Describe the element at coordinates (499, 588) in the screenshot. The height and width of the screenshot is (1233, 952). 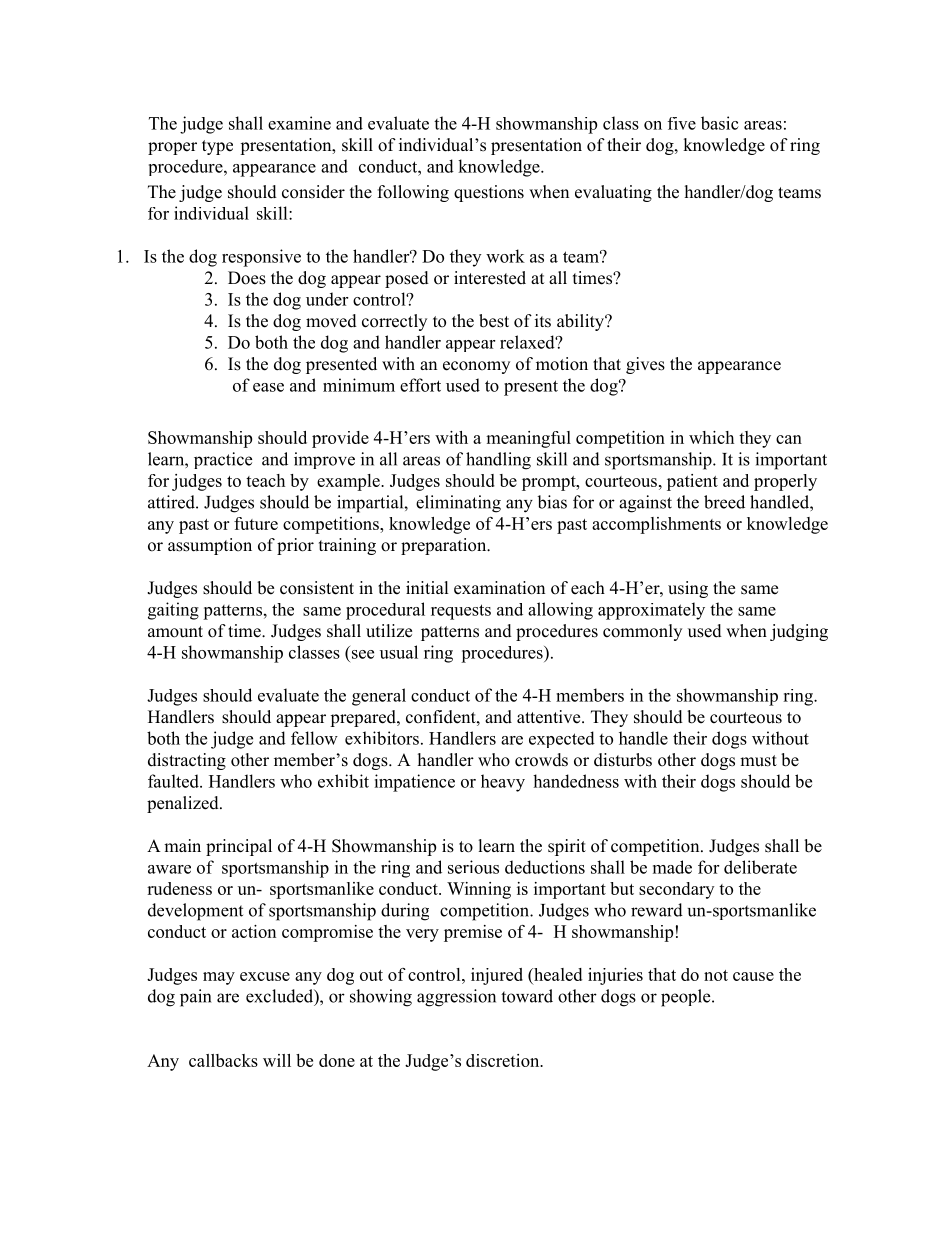
I see `examination` at that location.
